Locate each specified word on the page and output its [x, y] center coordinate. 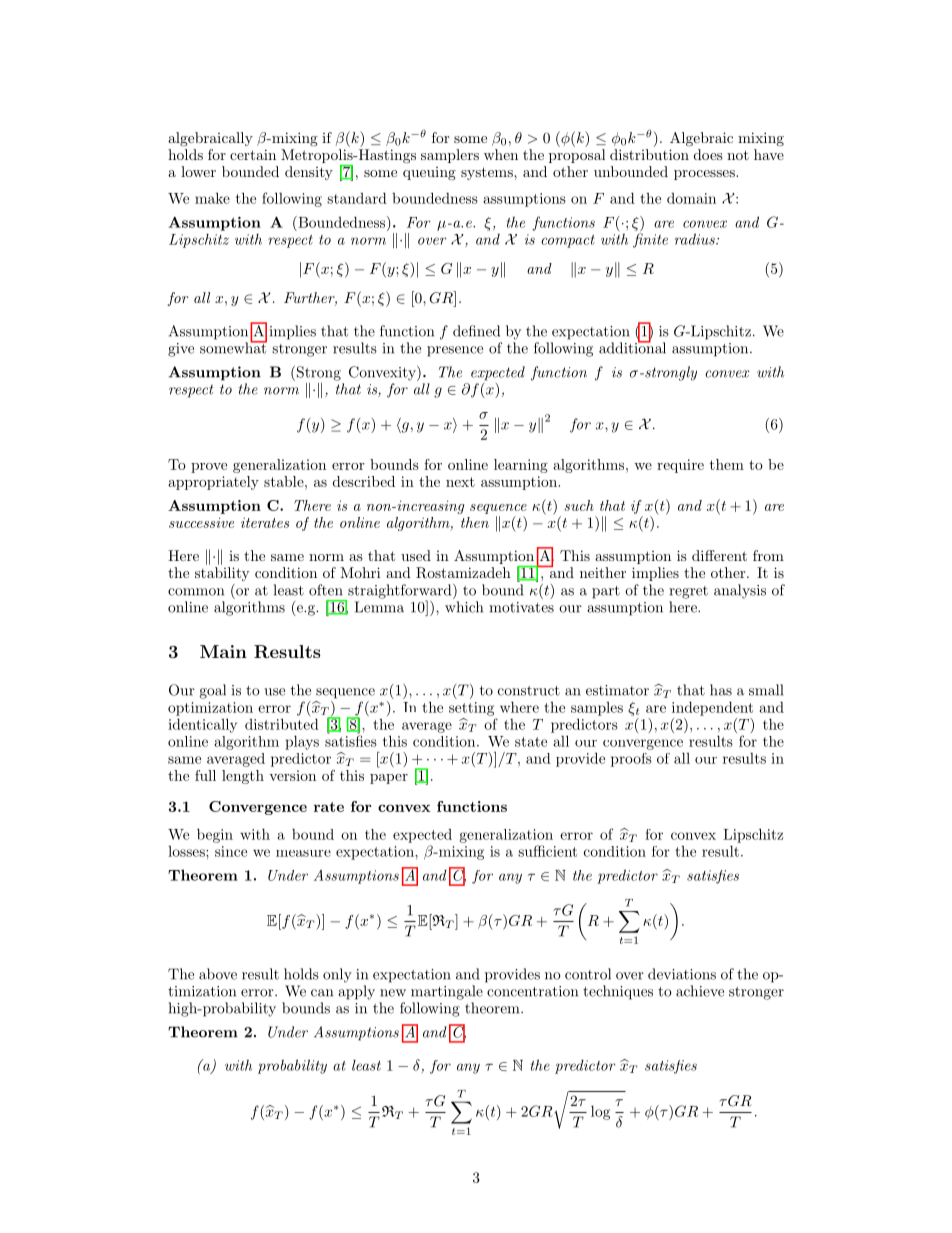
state [531, 742]
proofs [631, 760]
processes [705, 175]
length [243, 777]
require [680, 466]
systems [488, 173]
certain [253, 154]
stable [285, 481]
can [322, 993]
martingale [447, 992]
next [460, 482]
